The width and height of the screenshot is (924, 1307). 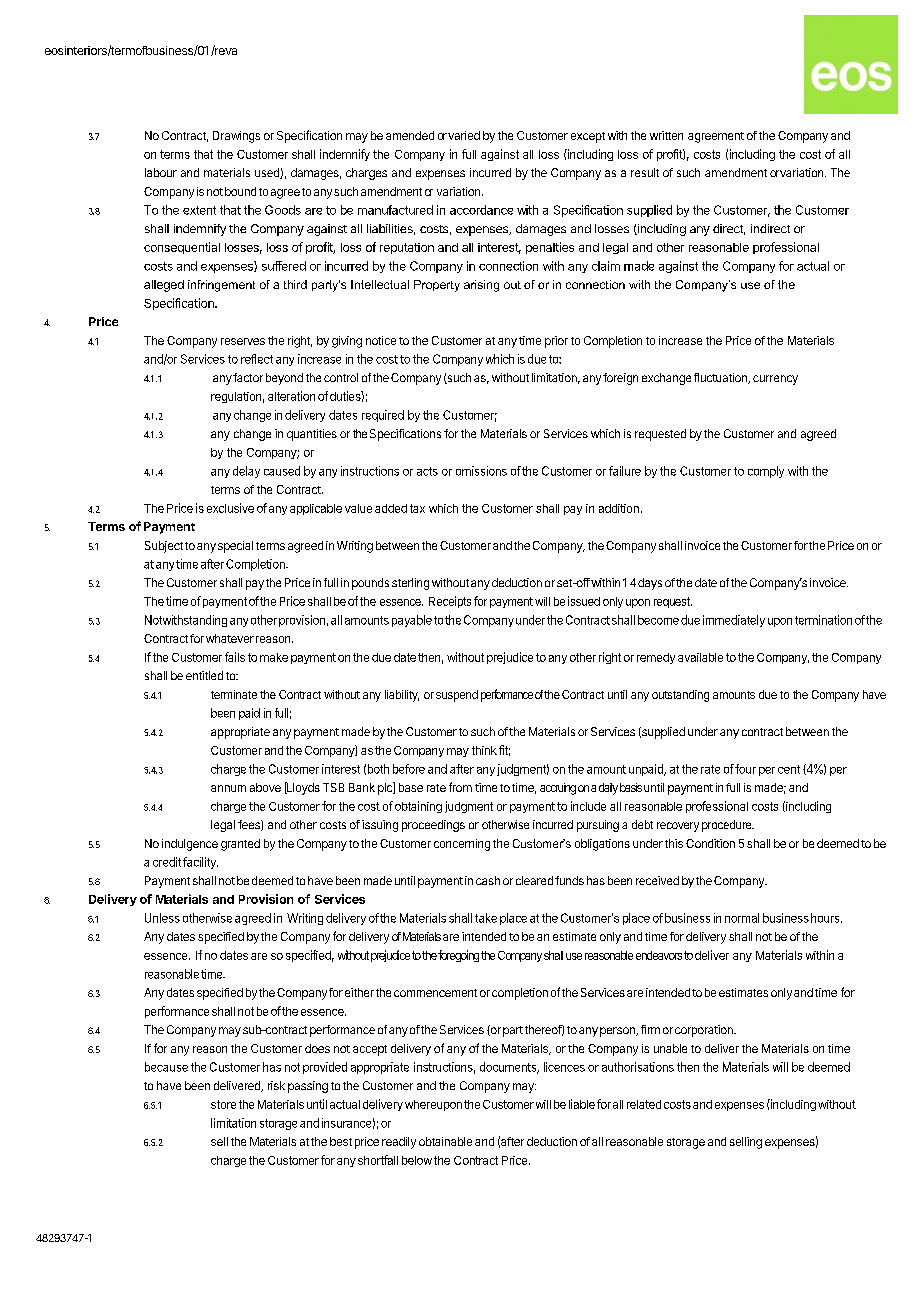 What do you see at coordinates (248, 377) in the screenshot?
I see `factor` at bounding box center [248, 377].
